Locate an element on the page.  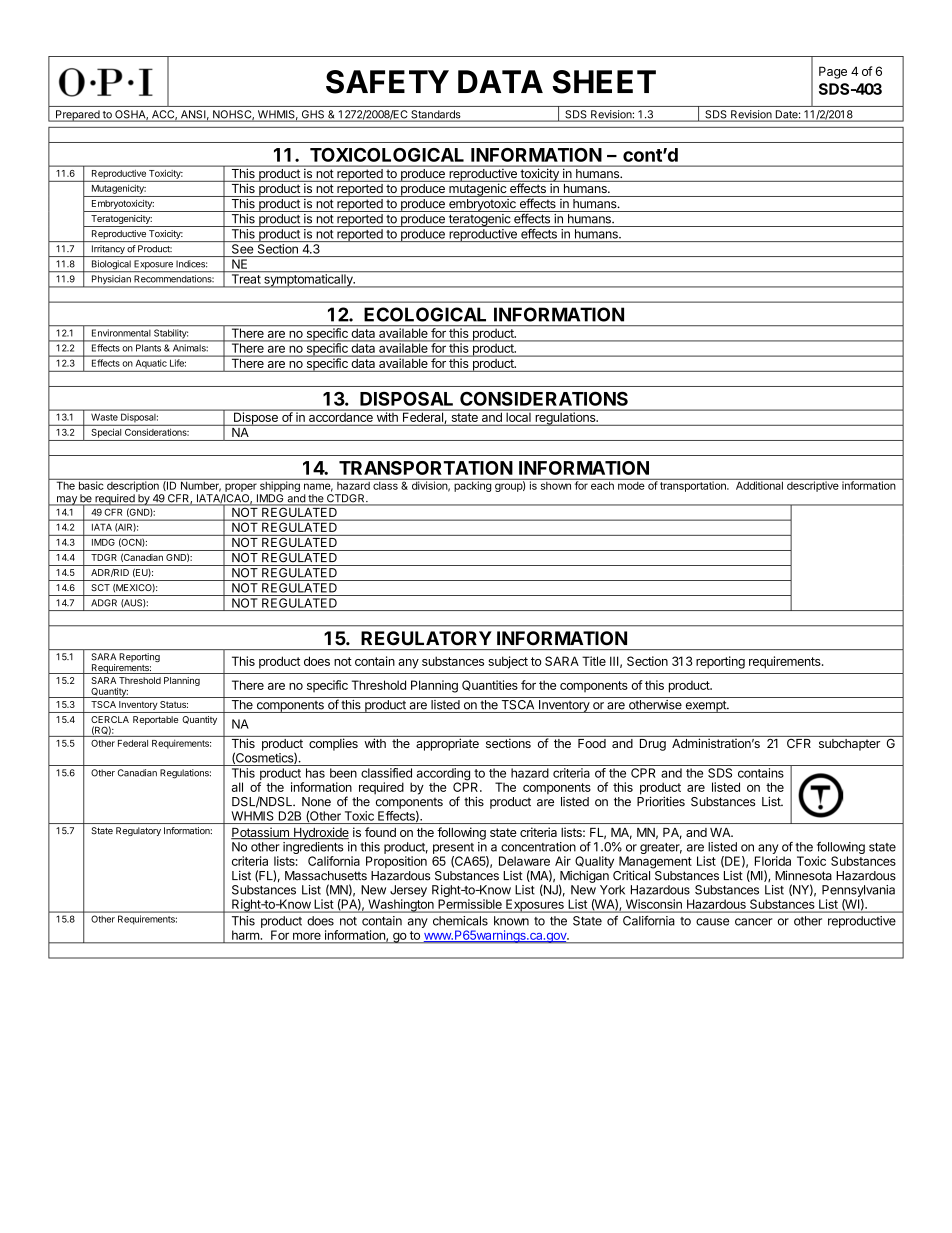
harm is located at coordinates (245, 935).
